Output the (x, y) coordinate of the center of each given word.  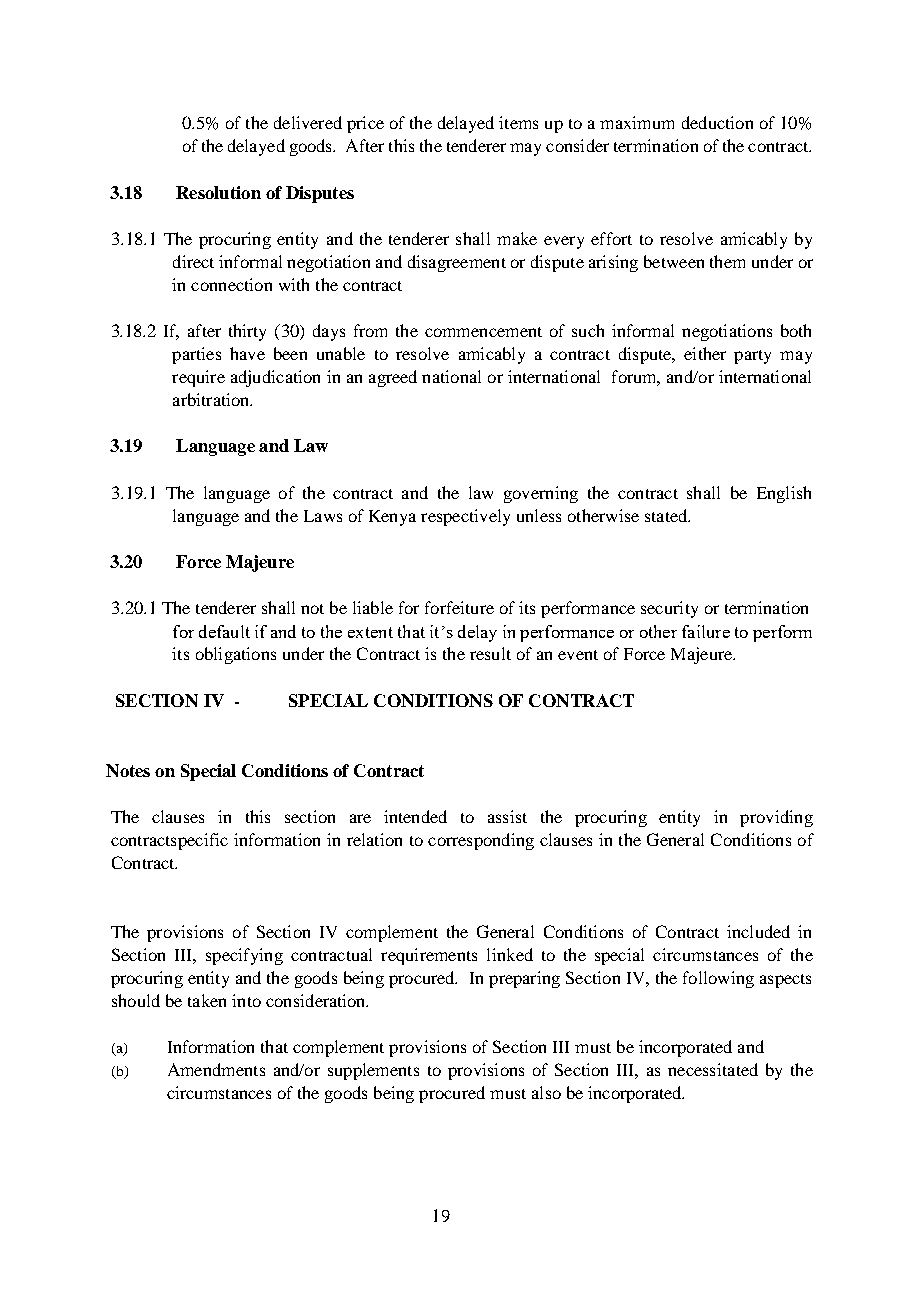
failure (706, 631)
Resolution (218, 192)
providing (776, 818)
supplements (373, 1071)
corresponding (481, 841)
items (518, 122)
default (224, 631)
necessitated (713, 1069)
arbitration (212, 399)
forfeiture (459, 607)
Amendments (216, 1069)
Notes (128, 770)
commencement (483, 332)
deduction (717, 122)
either (705, 353)
